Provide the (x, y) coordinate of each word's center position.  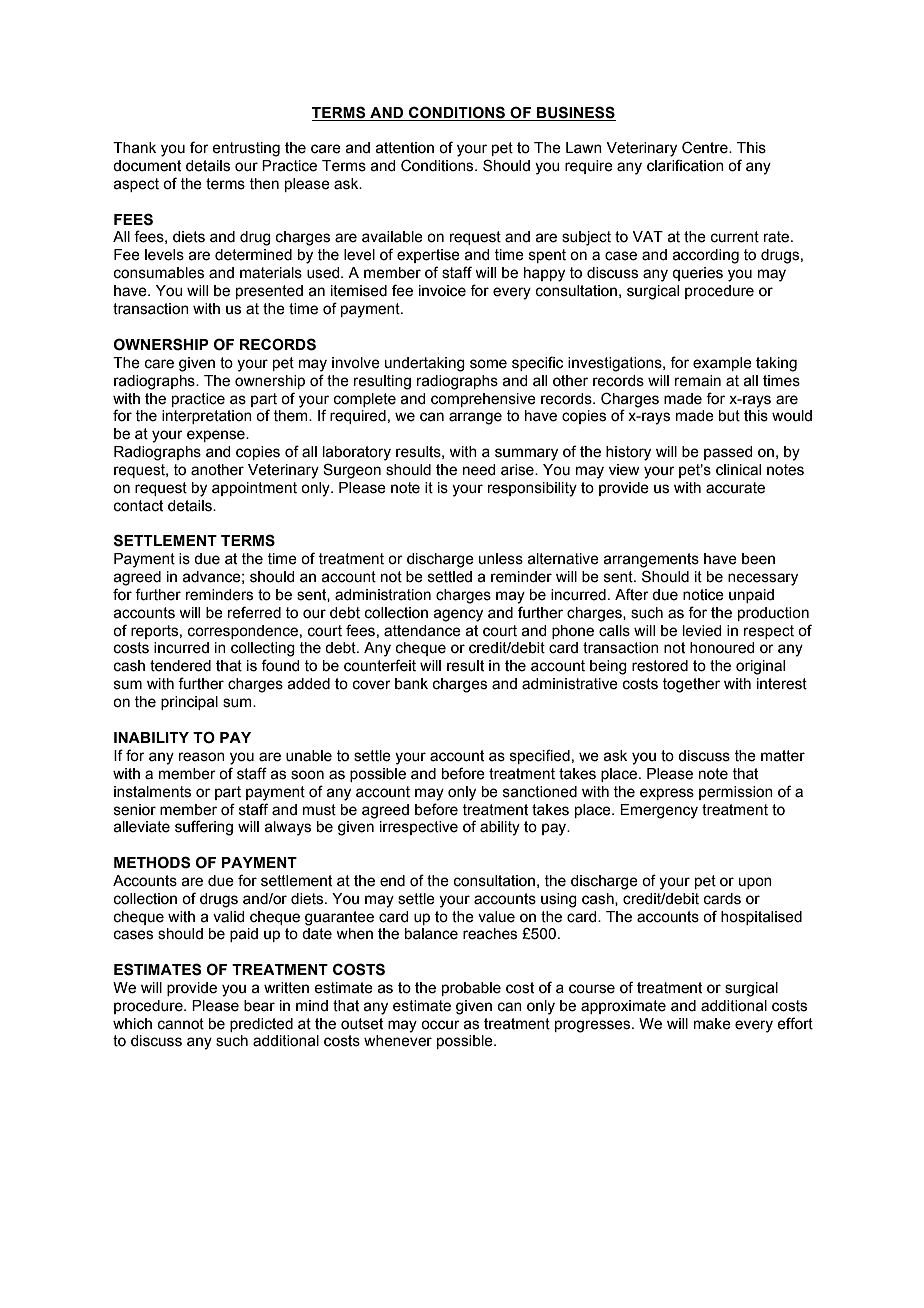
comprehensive (483, 400)
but (729, 416)
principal (189, 703)
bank (411, 684)
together (691, 685)
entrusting (246, 149)
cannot (181, 1024)
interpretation (207, 417)
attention (404, 148)
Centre (706, 147)
